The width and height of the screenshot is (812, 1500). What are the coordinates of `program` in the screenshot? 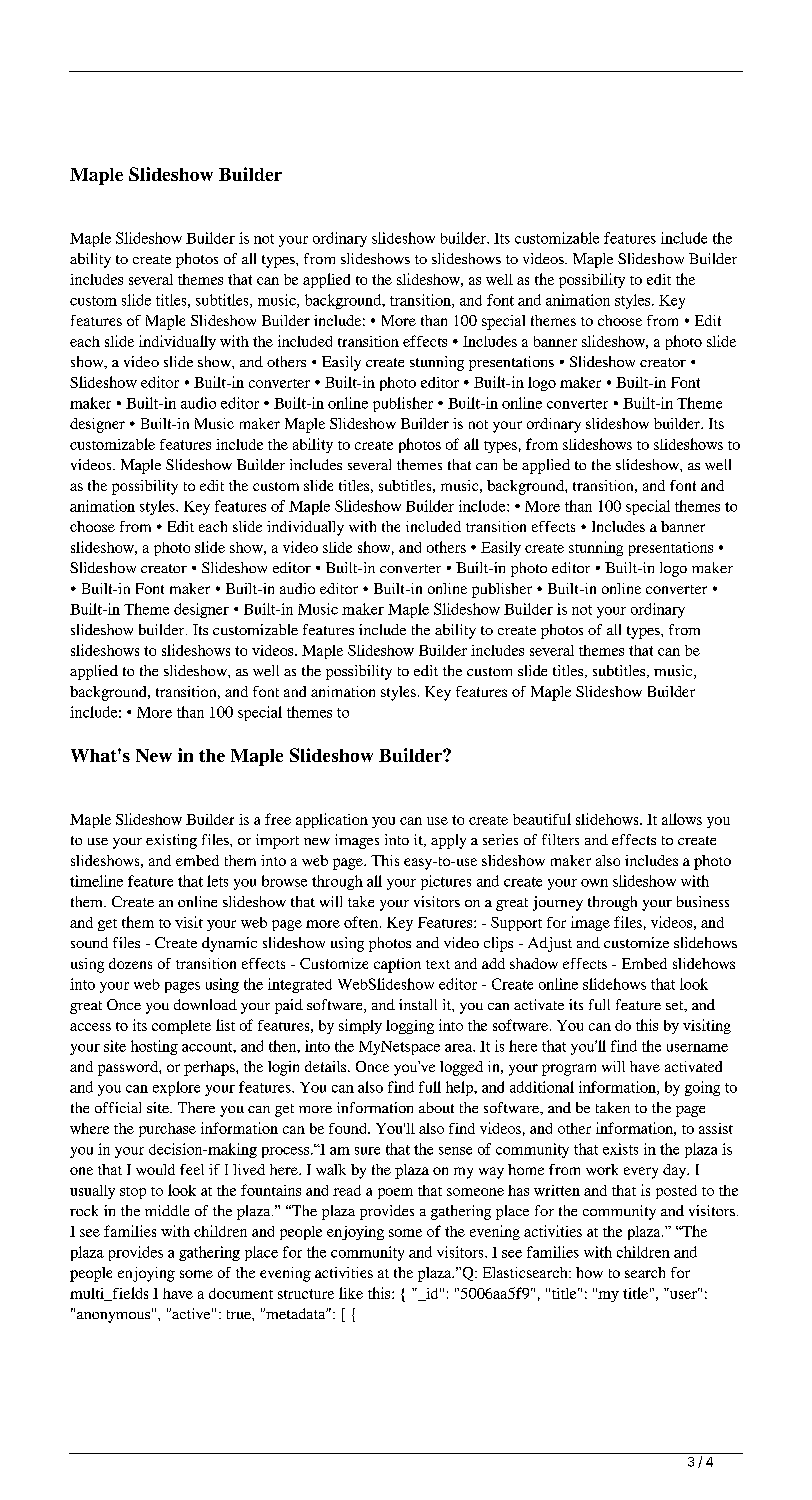 It's located at (569, 1070).
